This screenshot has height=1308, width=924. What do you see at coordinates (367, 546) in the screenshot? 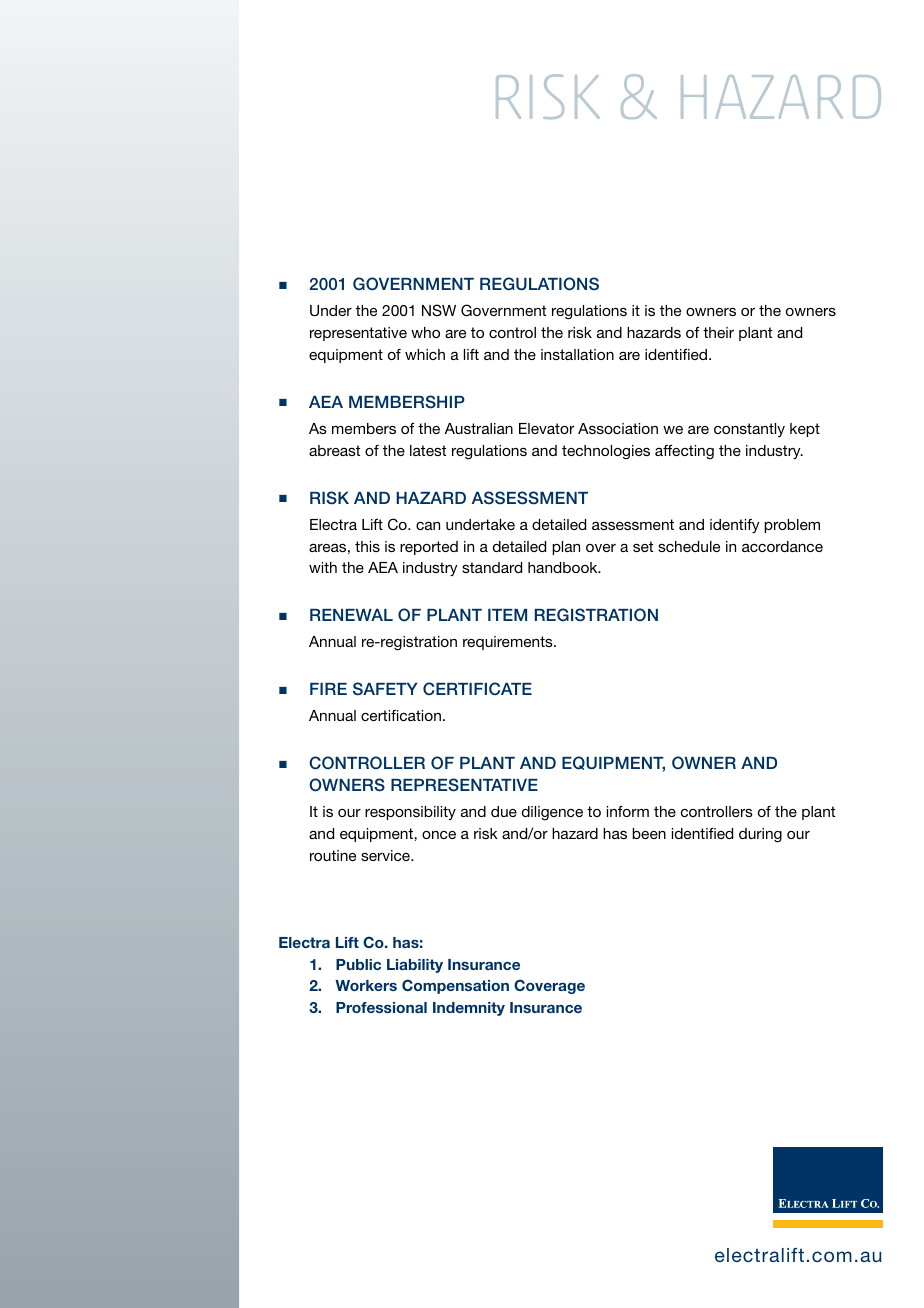
I see `this` at bounding box center [367, 546].
